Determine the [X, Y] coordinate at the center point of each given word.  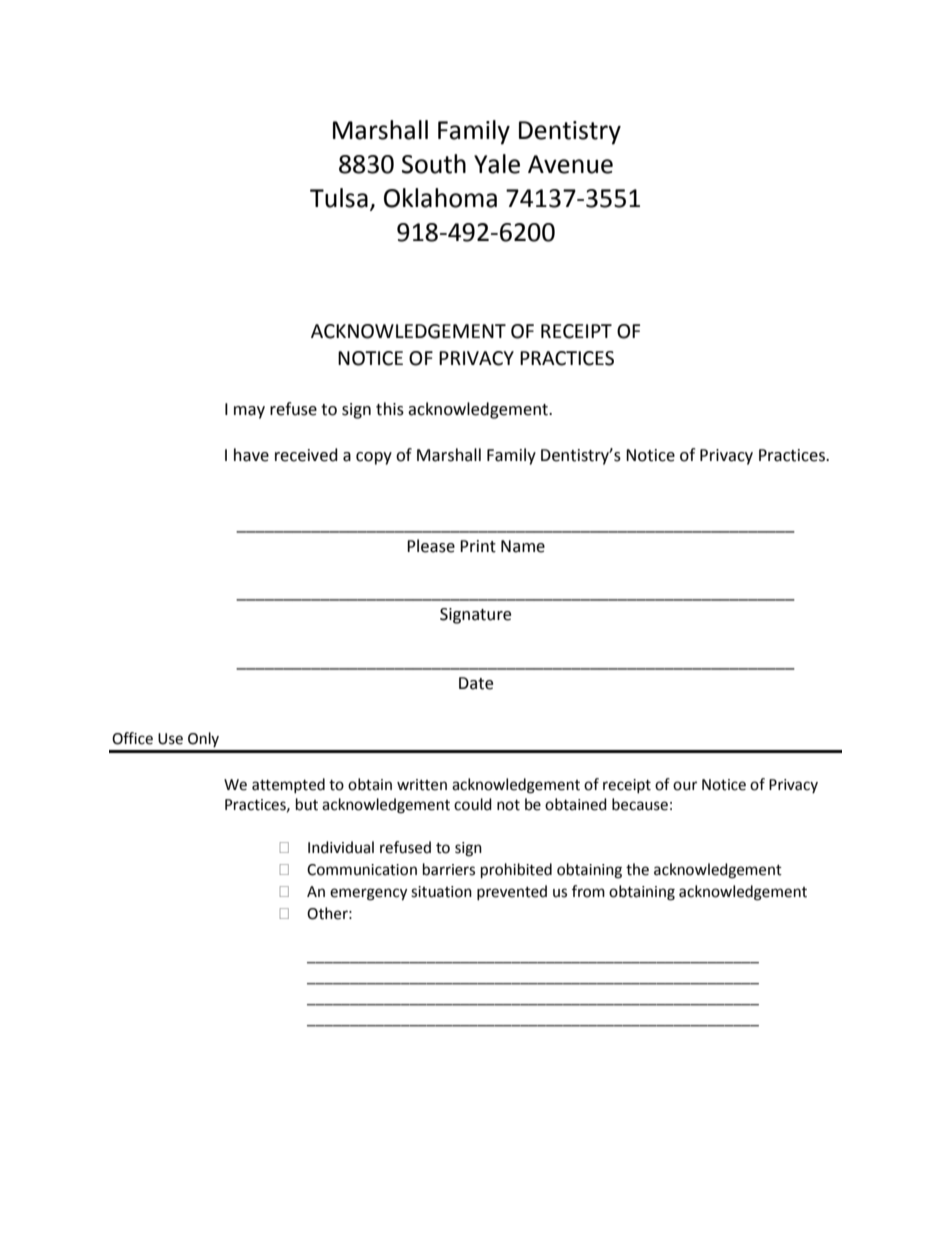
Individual [341, 847]
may [249, 412]
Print [478, 546]
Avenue [570, 164]
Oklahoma [440, 198]
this [390, 409]
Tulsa [339, 198]
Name [523, 546]
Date [476, 683]
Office [132, 738]
